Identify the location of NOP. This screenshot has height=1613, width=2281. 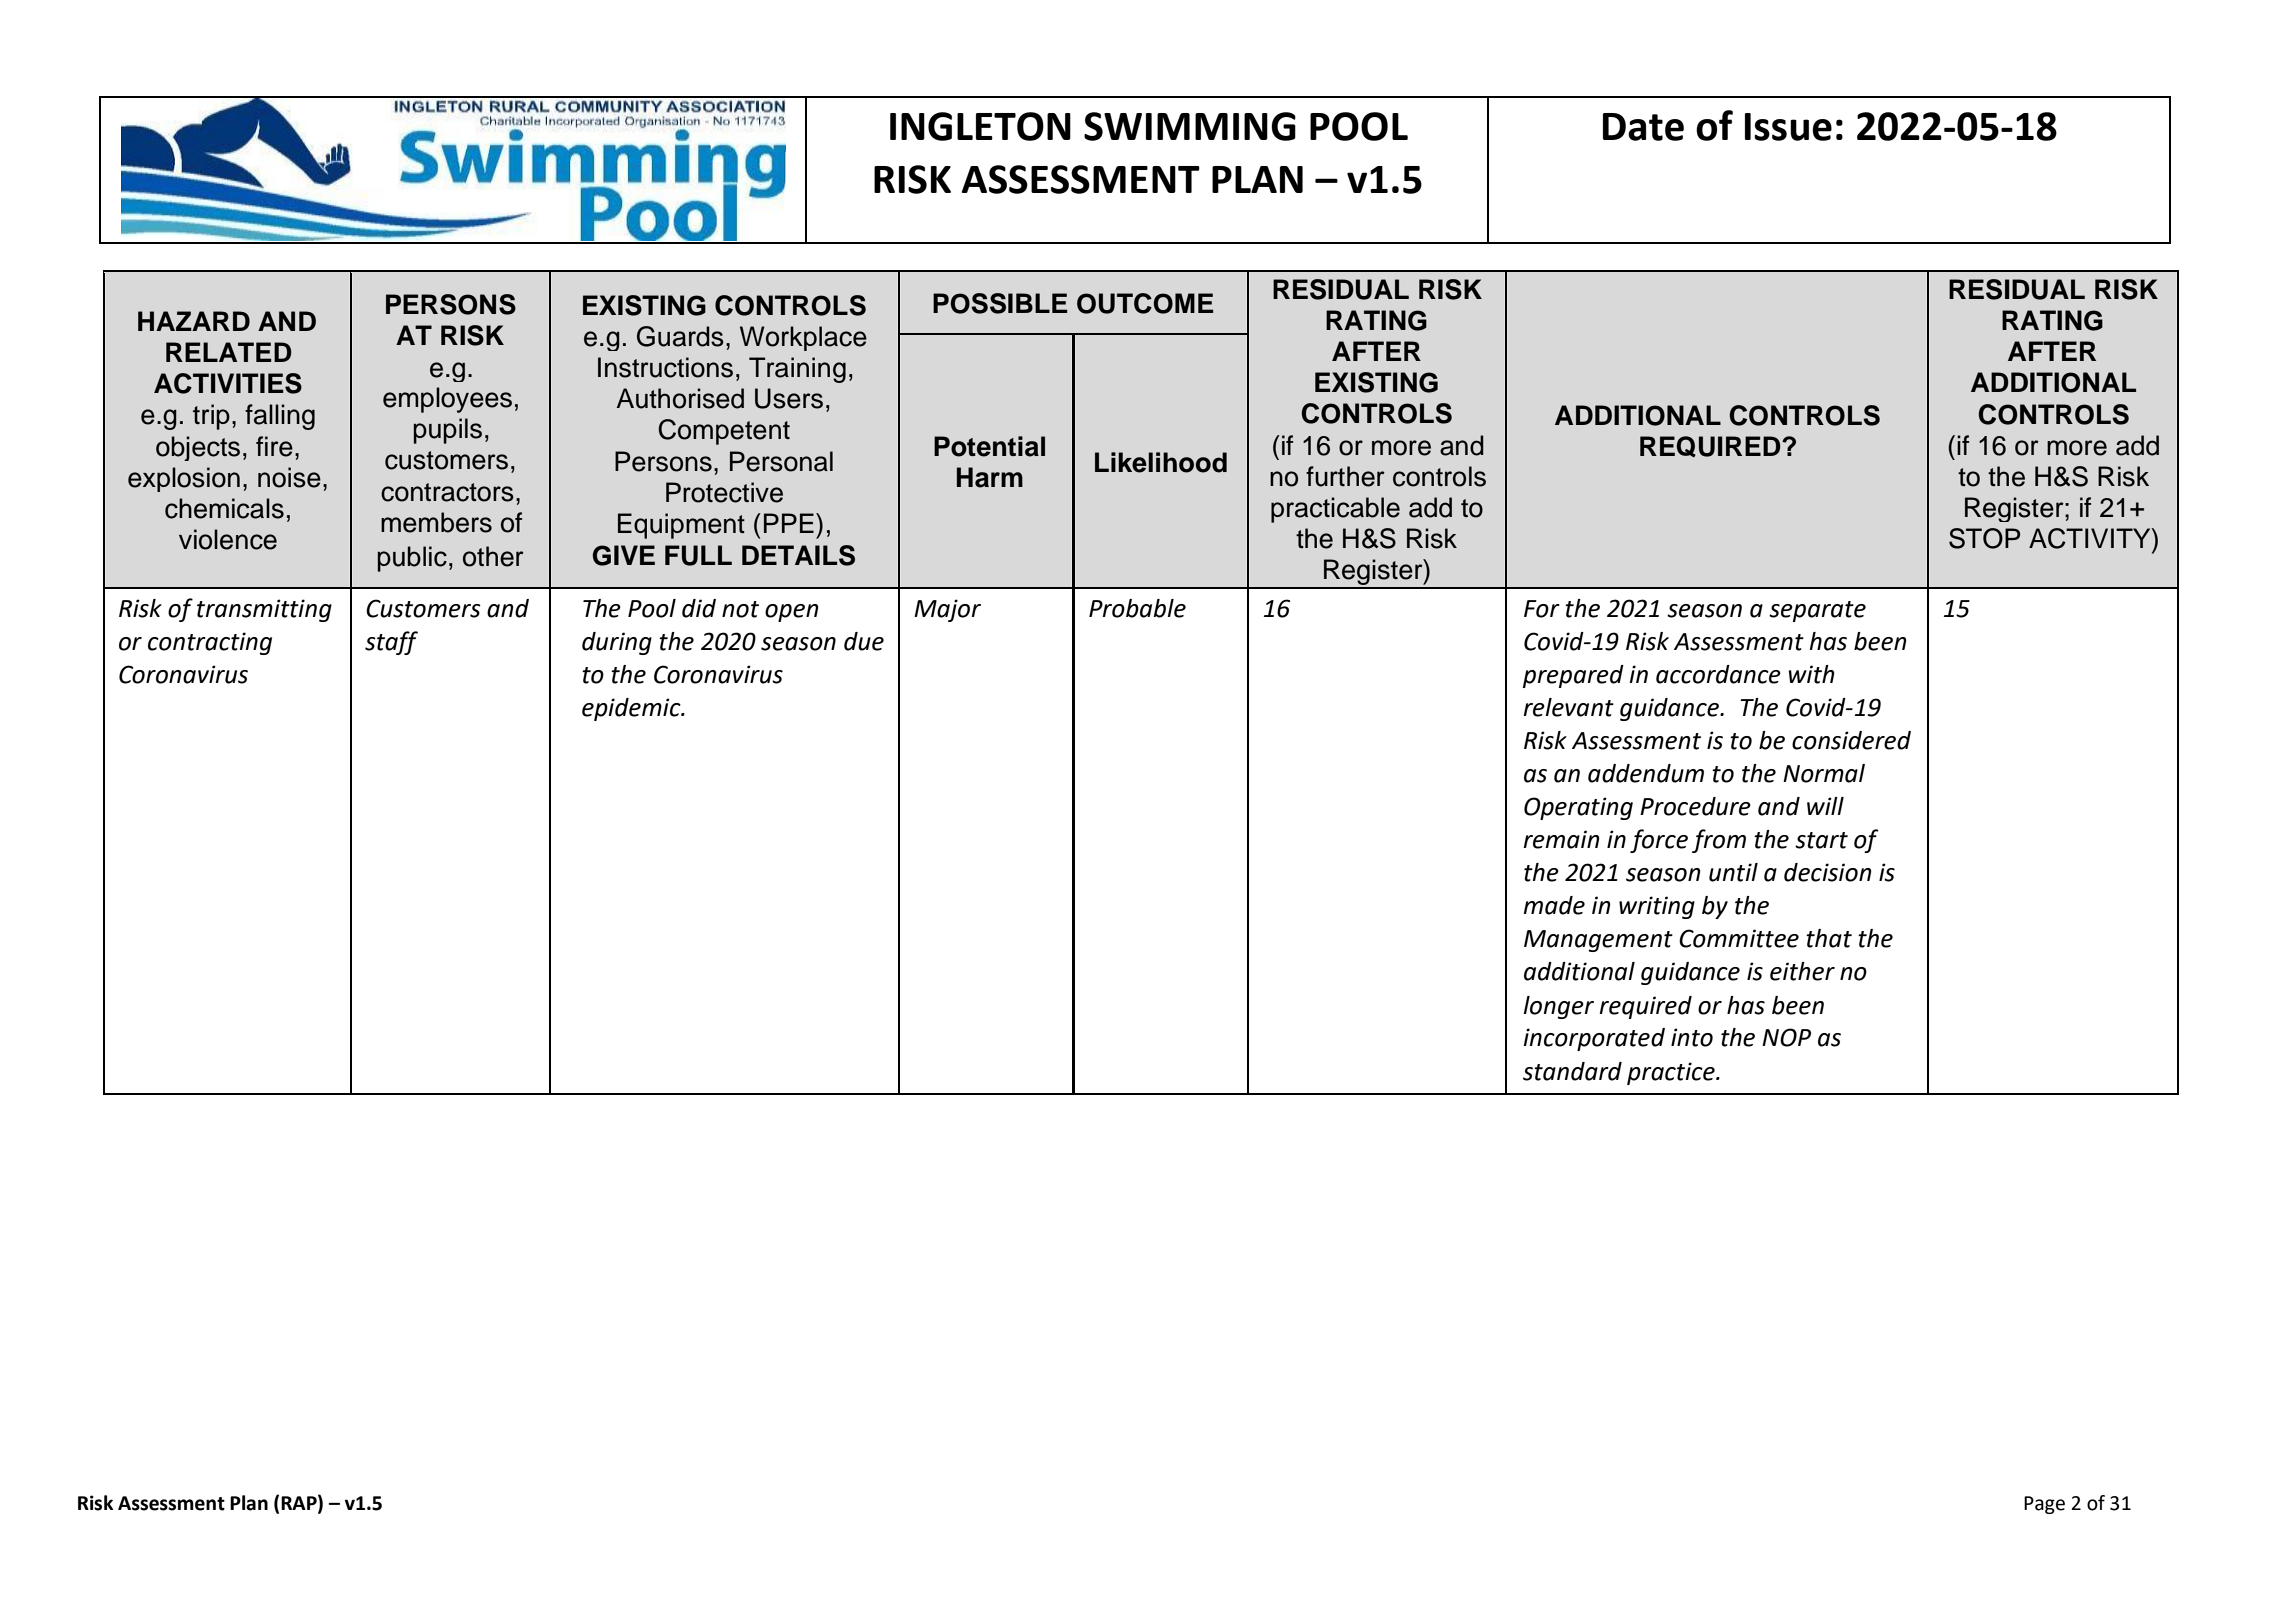
(1786, 1037).
